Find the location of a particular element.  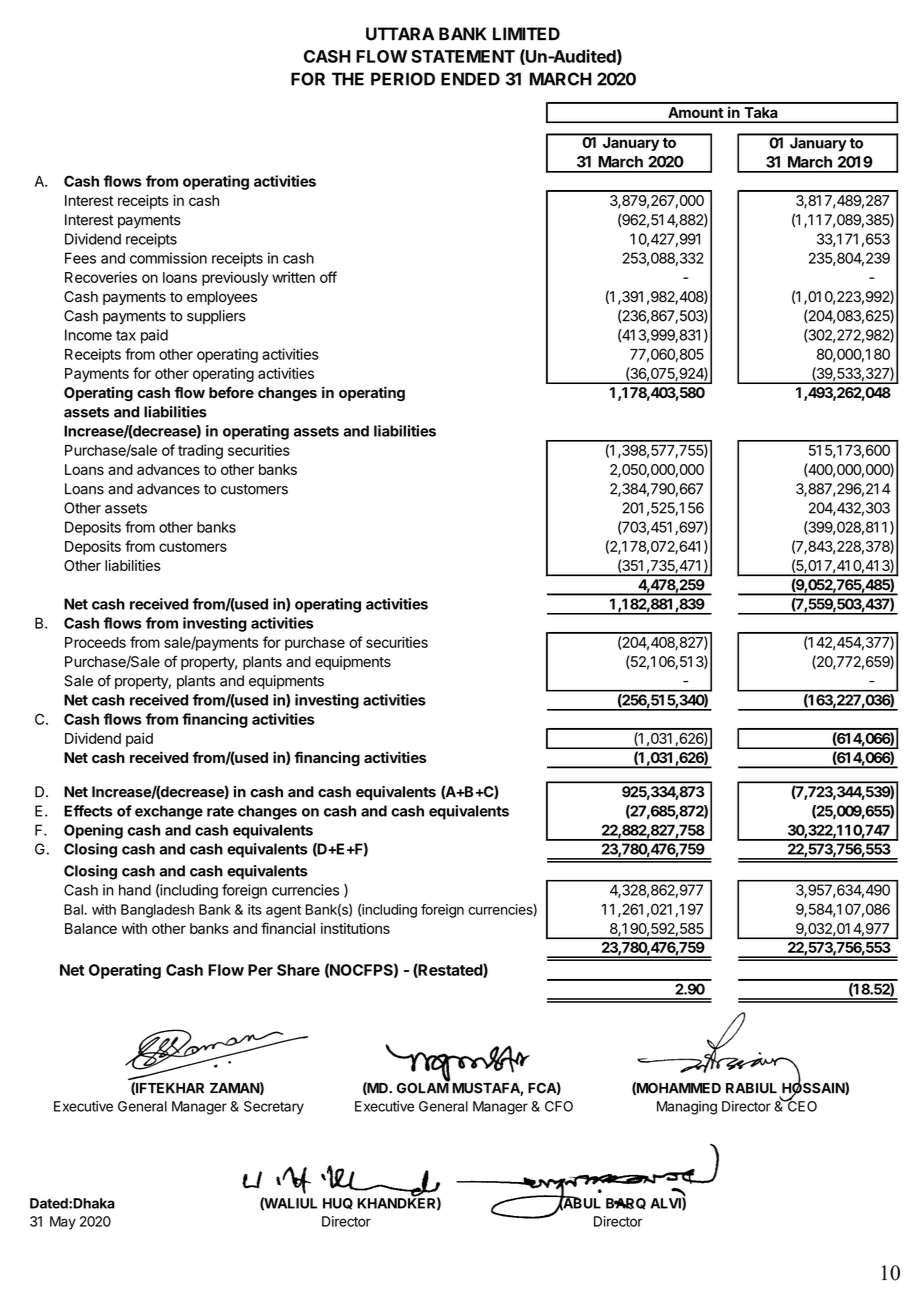

PERIOD is located at coordinates (403, 79).
